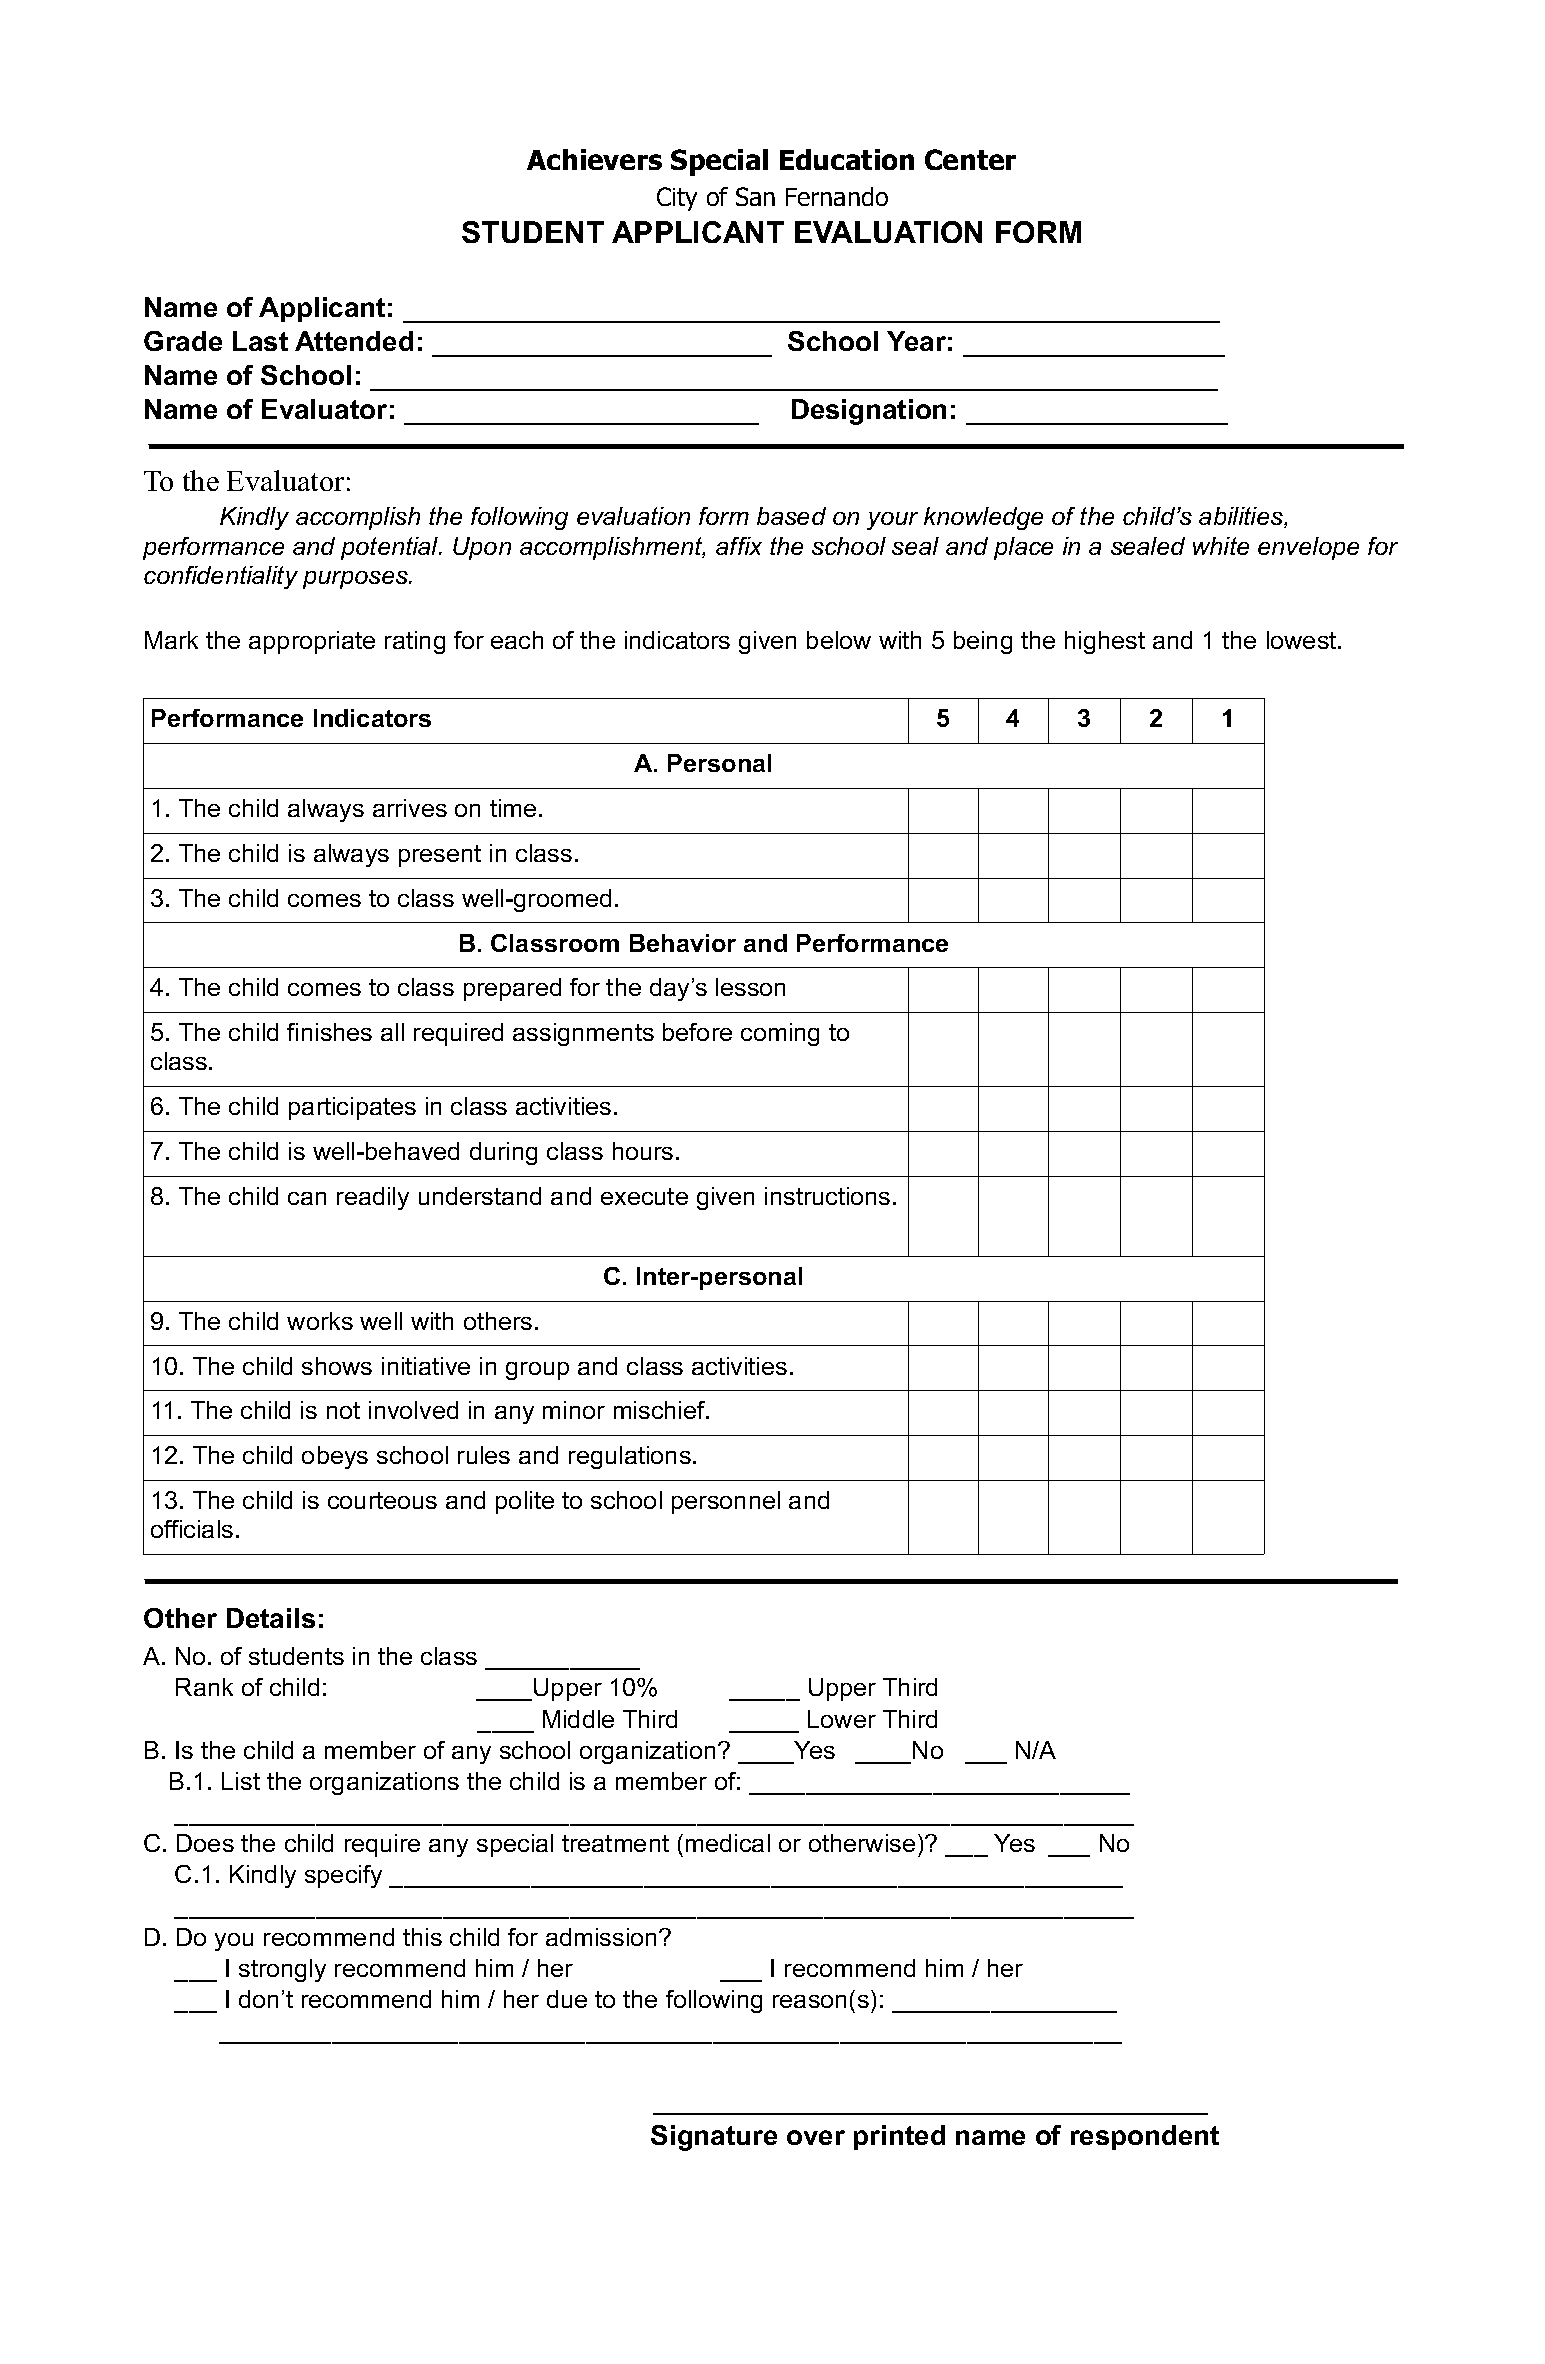 This screenshot has width=1545, height=2364. Describe the element at coordinates (714, 2138) in the screenshot. I see `Signature` at that location.
